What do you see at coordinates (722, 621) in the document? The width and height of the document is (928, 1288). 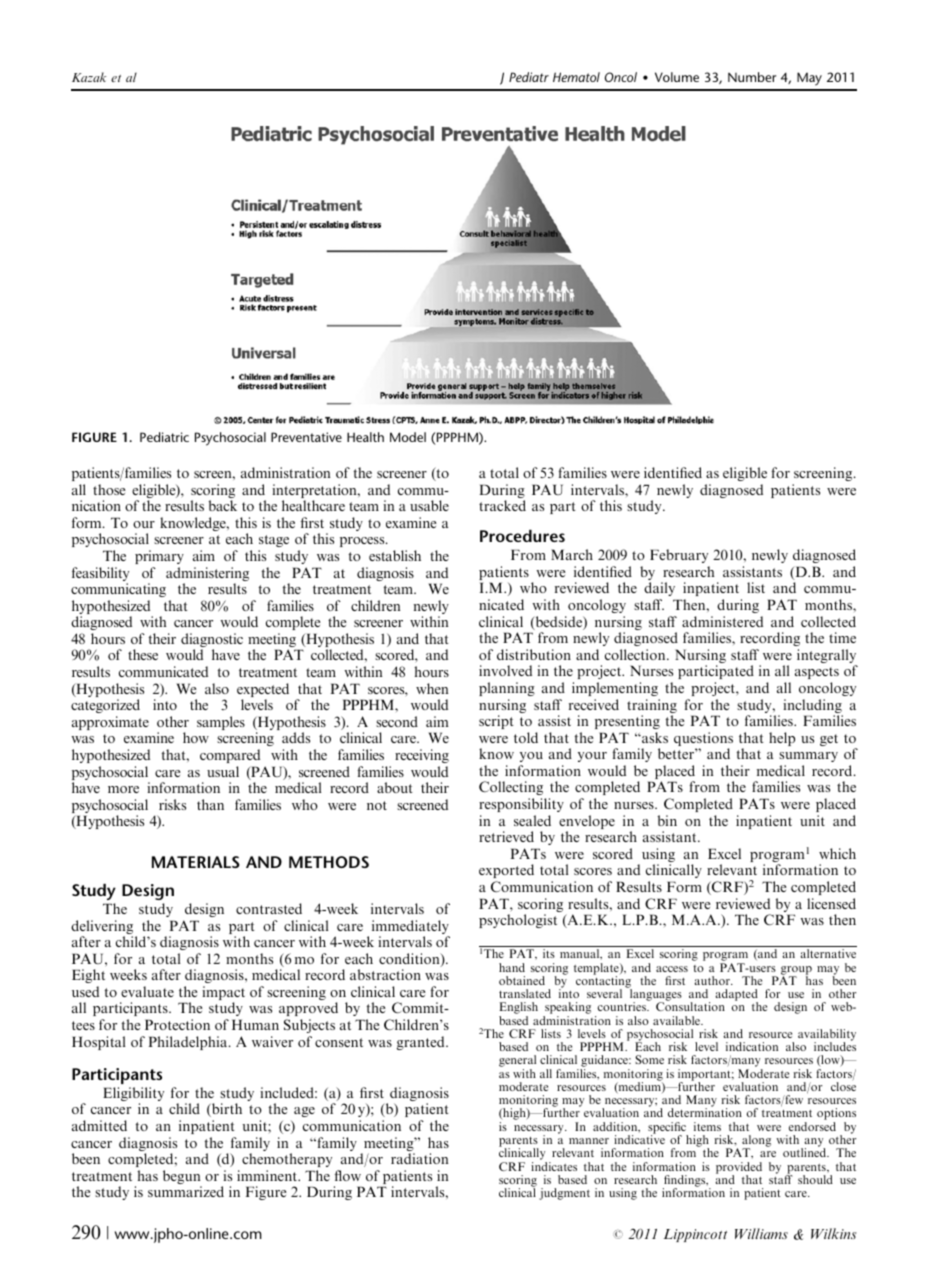 I see `administered` at bounding box center [722, 621].
